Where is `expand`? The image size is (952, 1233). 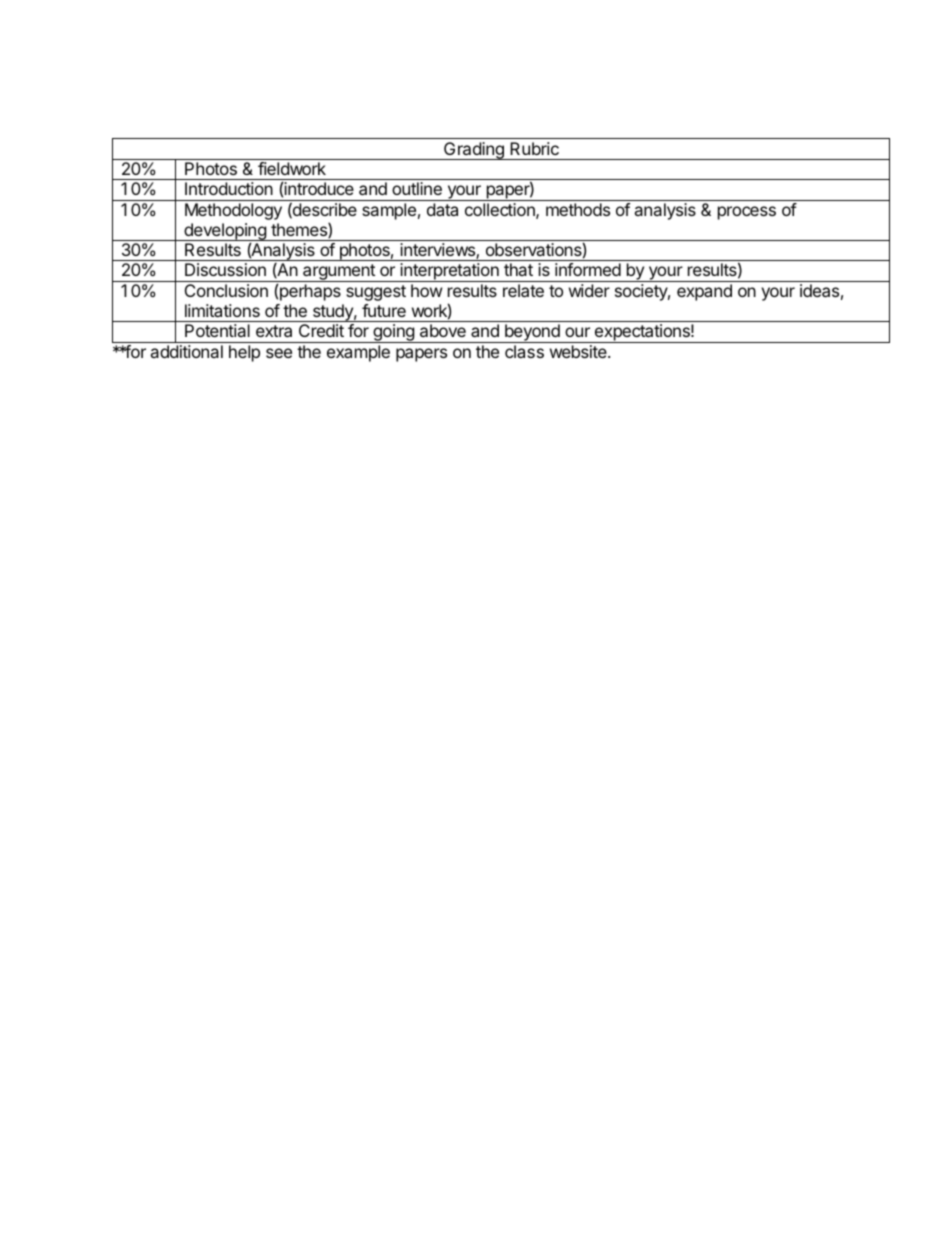
expand is located at coordinates (704, 292).
